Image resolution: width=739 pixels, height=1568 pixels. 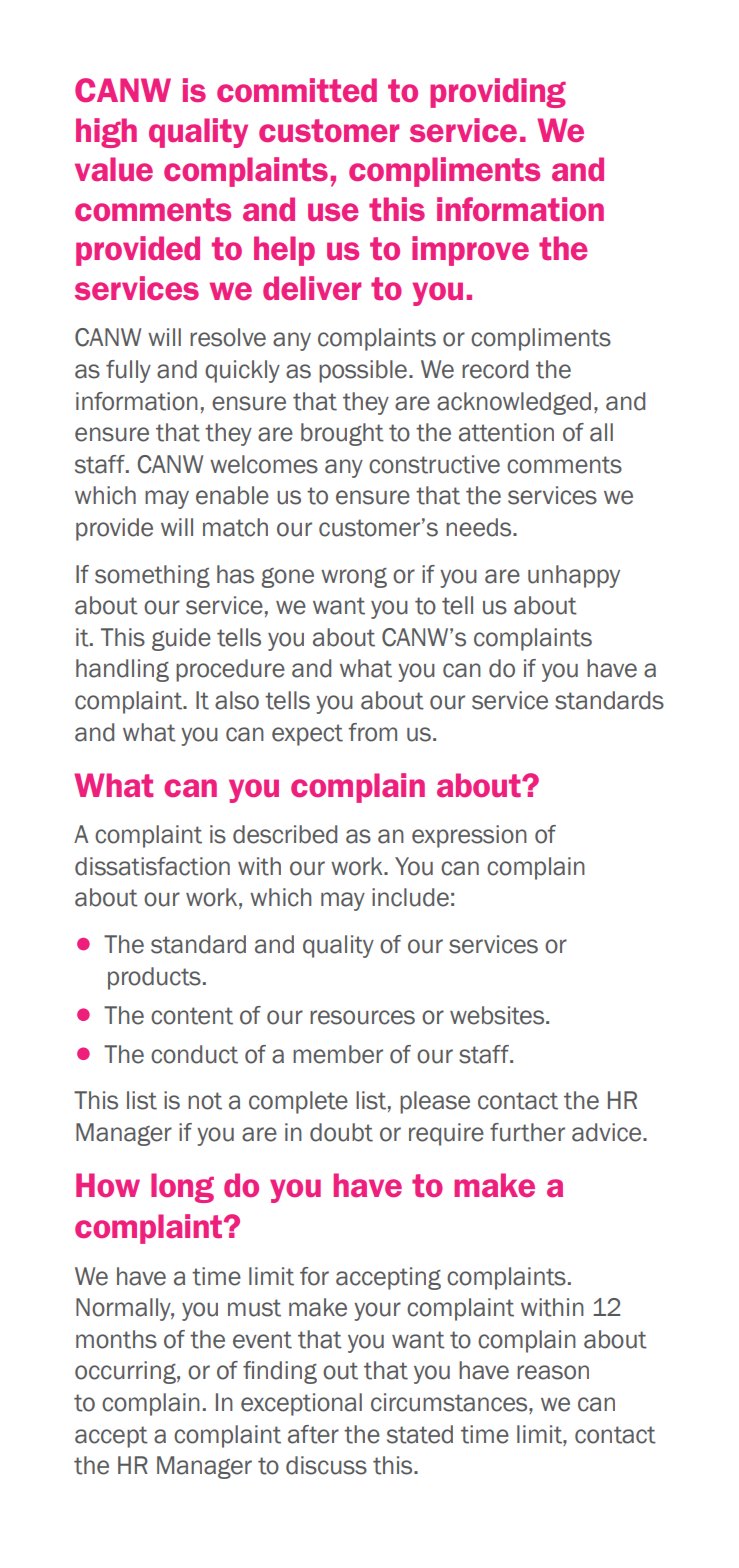 I want to click on products, so click(x=154, y=978).
